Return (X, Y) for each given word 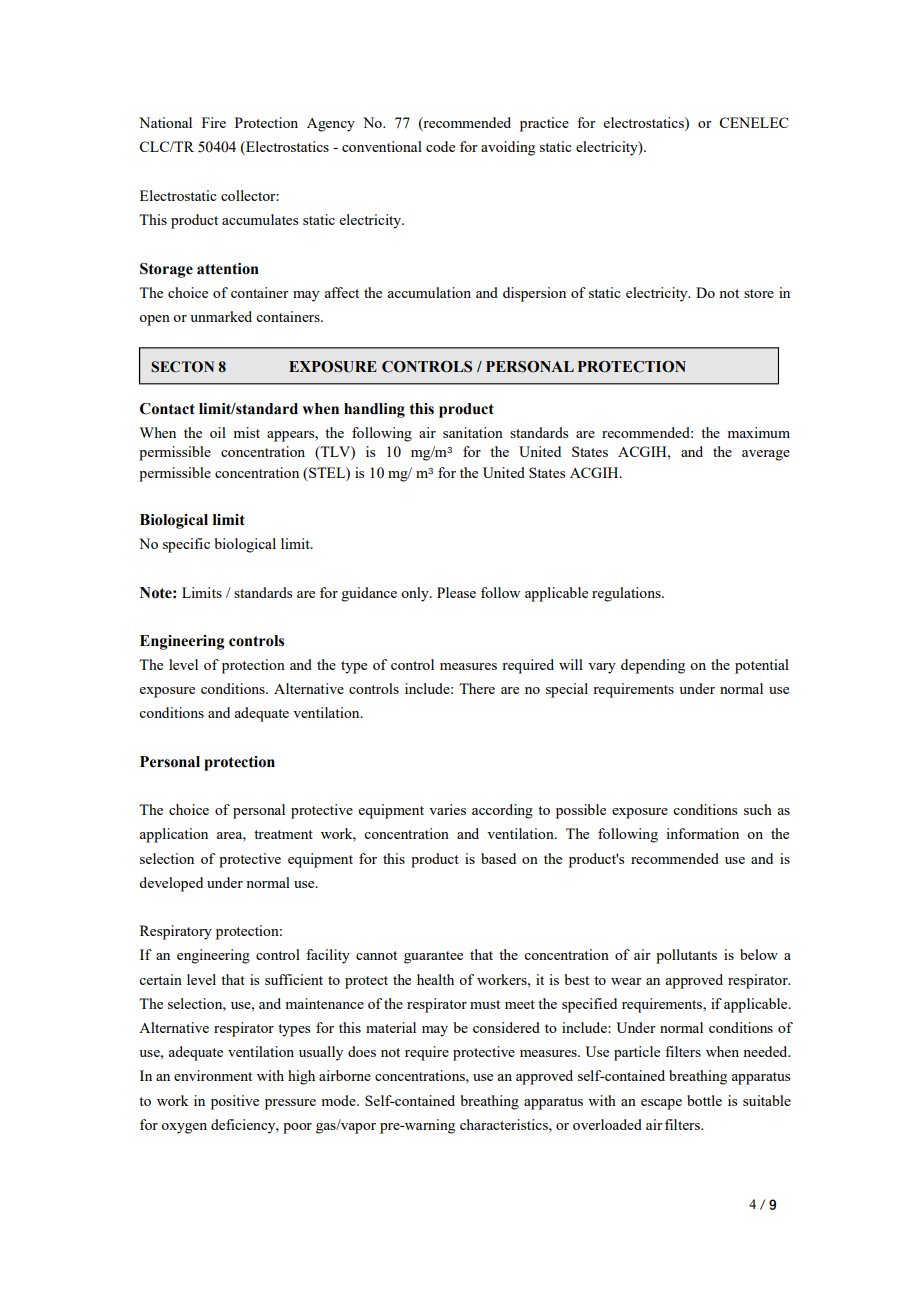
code (440, 146)
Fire (214, 122)
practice (544, 124)
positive (235, 1102)
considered (506, 1027)
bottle (704, 1100)
